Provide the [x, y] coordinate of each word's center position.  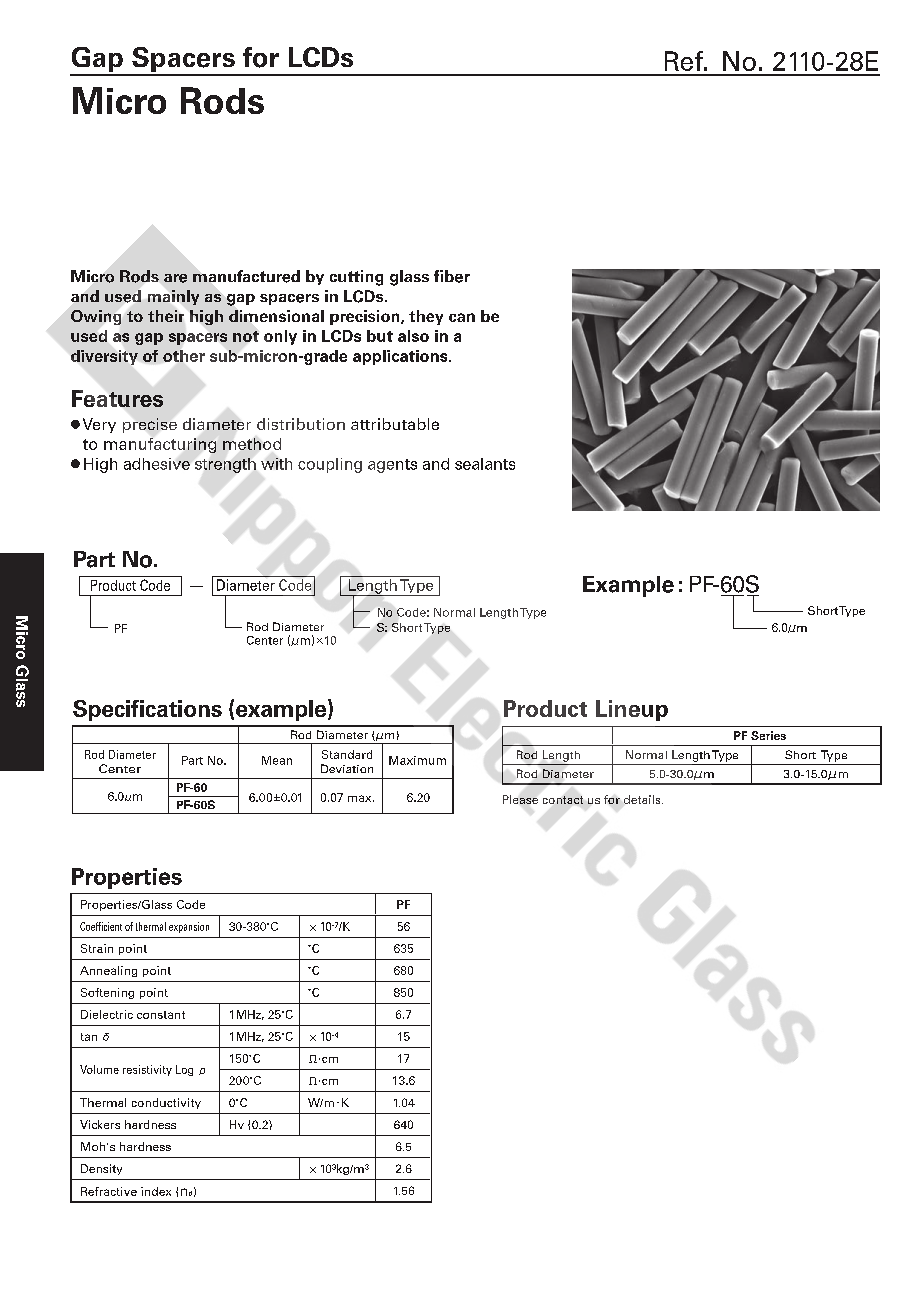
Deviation [347, 768]
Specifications [147, 710]
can [462, 317]
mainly [173, 297]
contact [563, 800]
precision [366, 317]
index [156, 1191]
